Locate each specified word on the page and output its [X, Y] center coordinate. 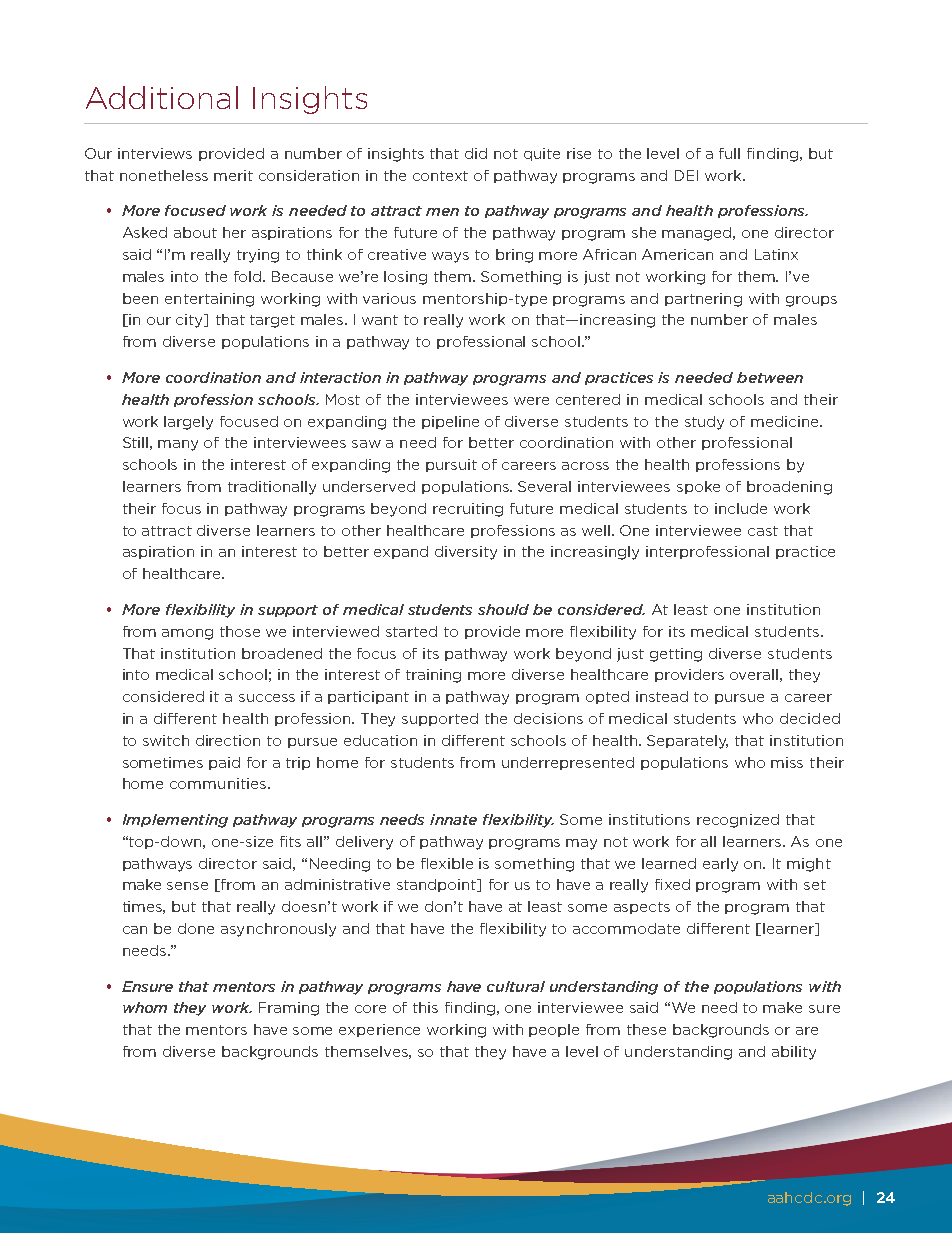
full [729, 153]
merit [233, 175]
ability [794, 1053]
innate [453, 819]
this [425, 1007]
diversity [466, 553]
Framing [289, 1009]
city [191, 321]
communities [218, 783]
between [770, 377]
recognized [738, 821]
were [531, 401]
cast [763, 531]
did [476, 153]
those [240, 631]
